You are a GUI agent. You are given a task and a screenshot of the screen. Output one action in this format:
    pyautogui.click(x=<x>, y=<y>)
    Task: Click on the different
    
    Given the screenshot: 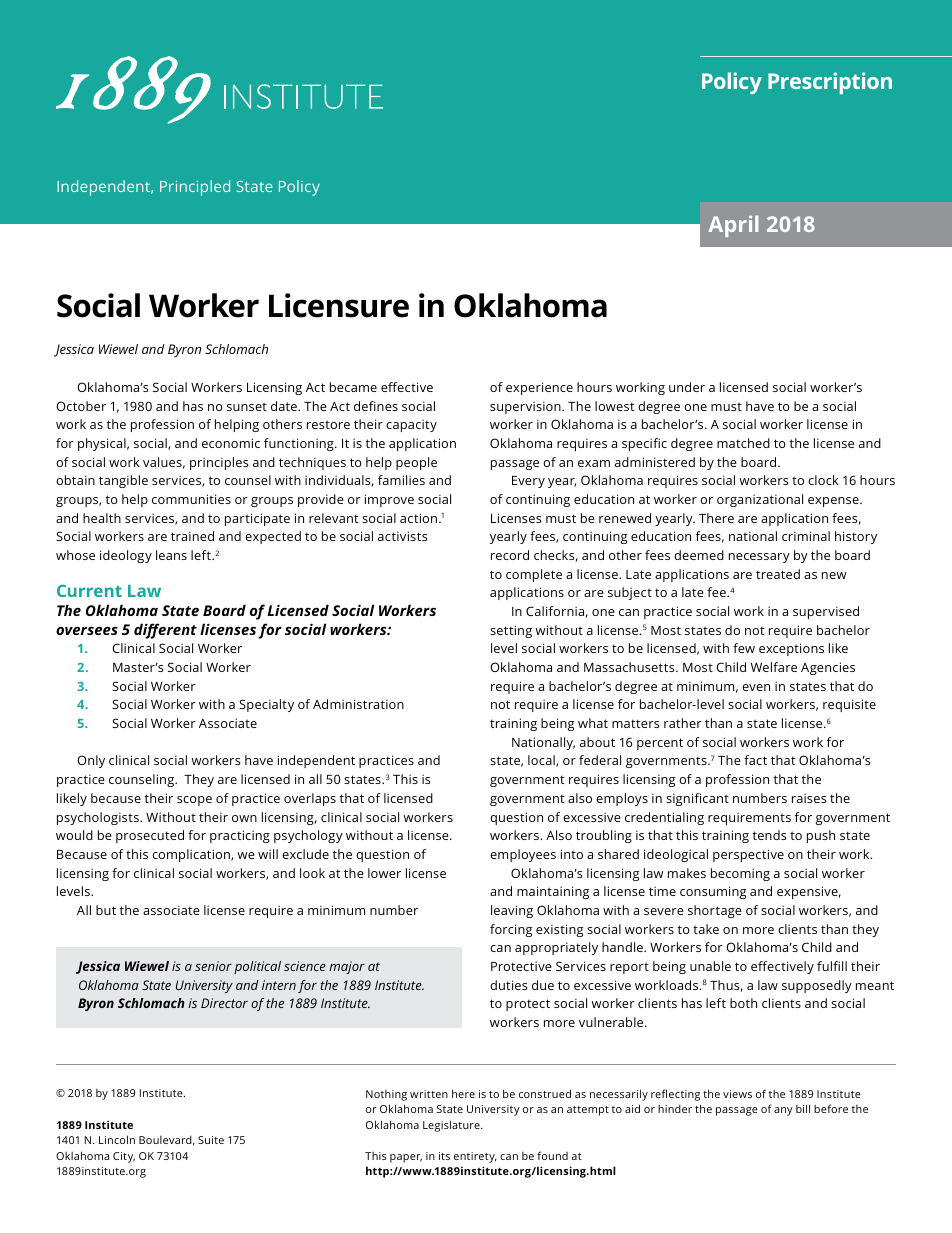 What is the action you would take?
    pyautogui.click(x=165, y=631)
